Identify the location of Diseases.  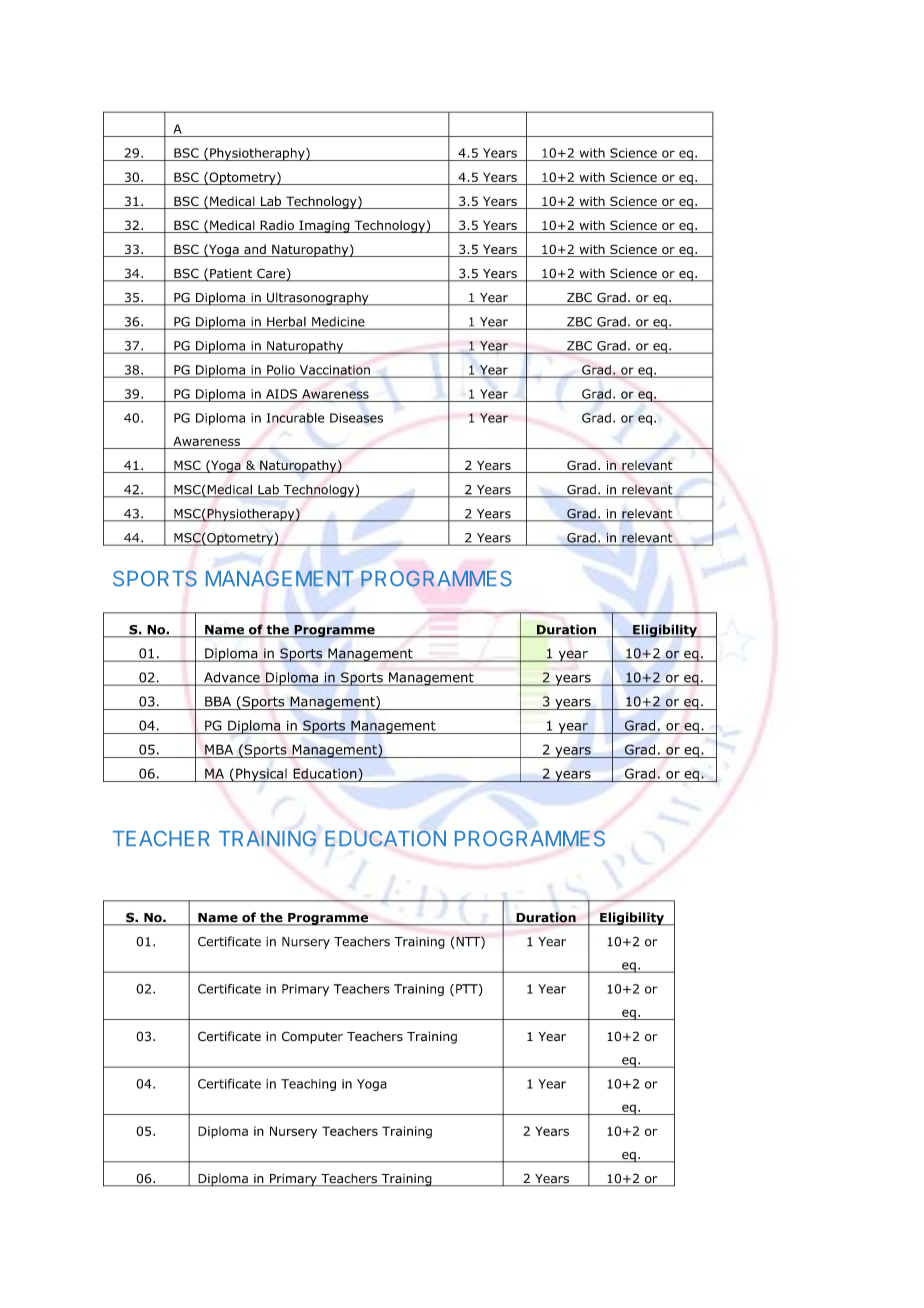
(356, 418).
